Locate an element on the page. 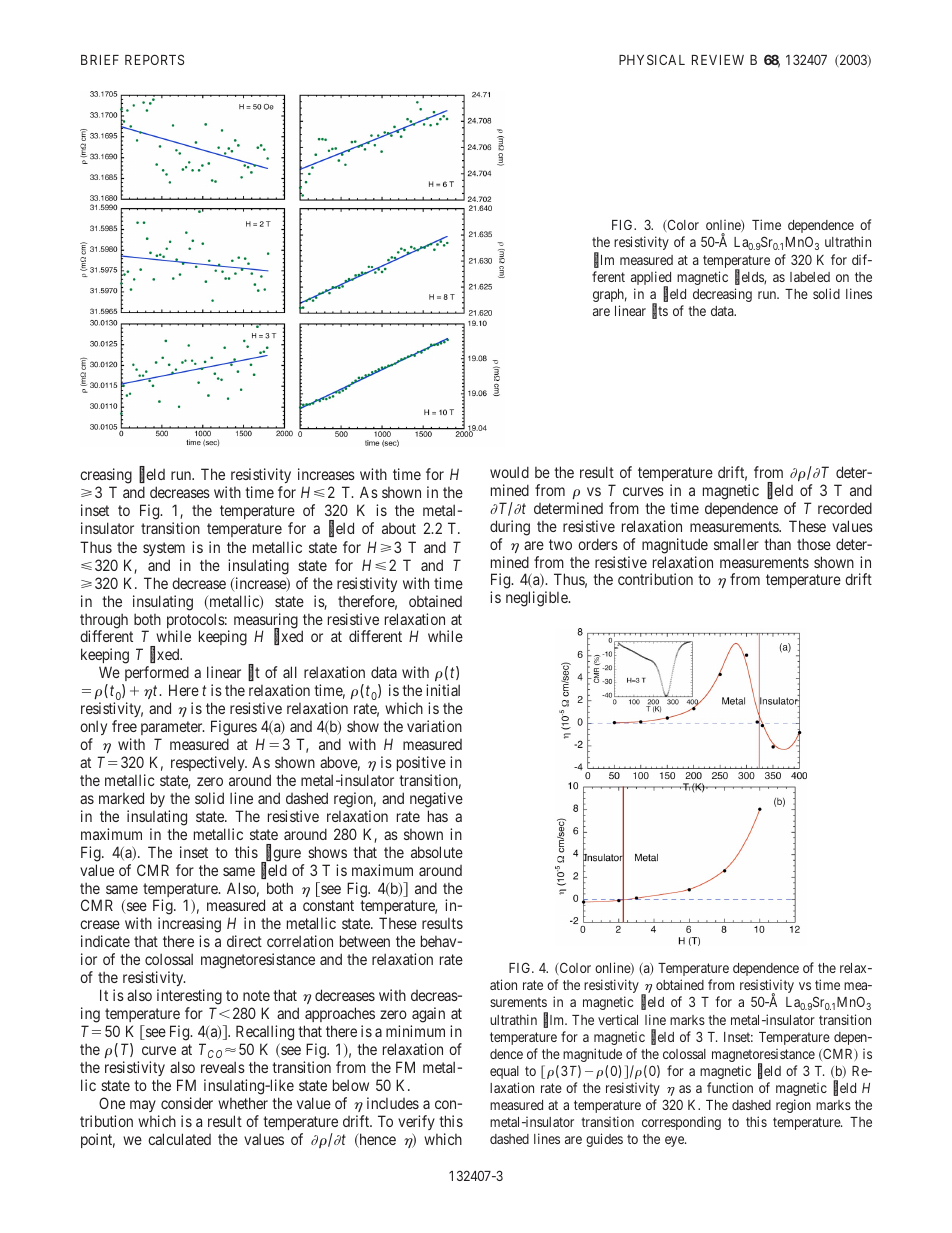  recorded is located at coordinates (845, 508).
